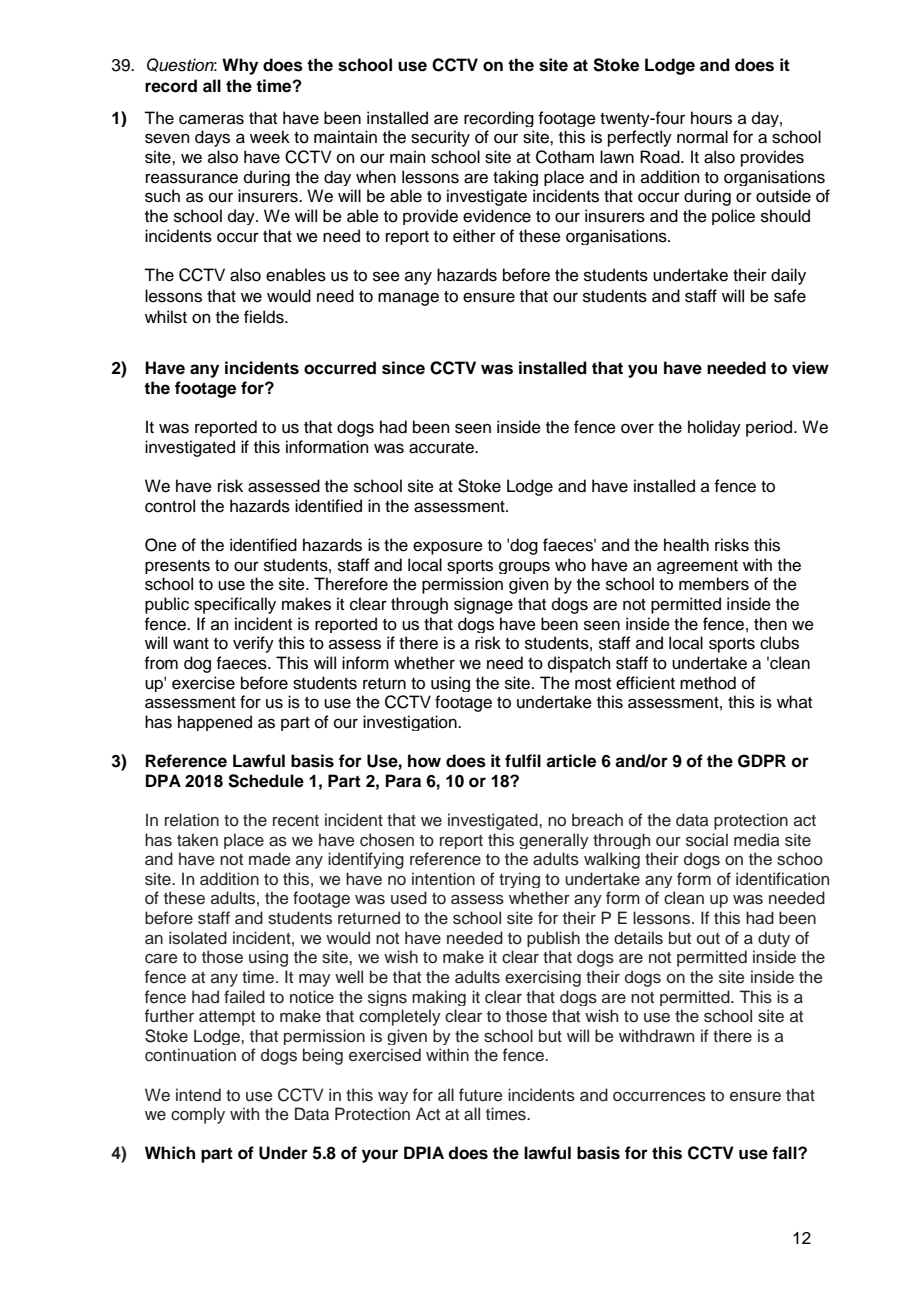 The height and width of the screenshot is (1308, 924). What do you see at coordinates (265, 317) in the screenshot?
I see `fields` at bounding box center [265, 317].
